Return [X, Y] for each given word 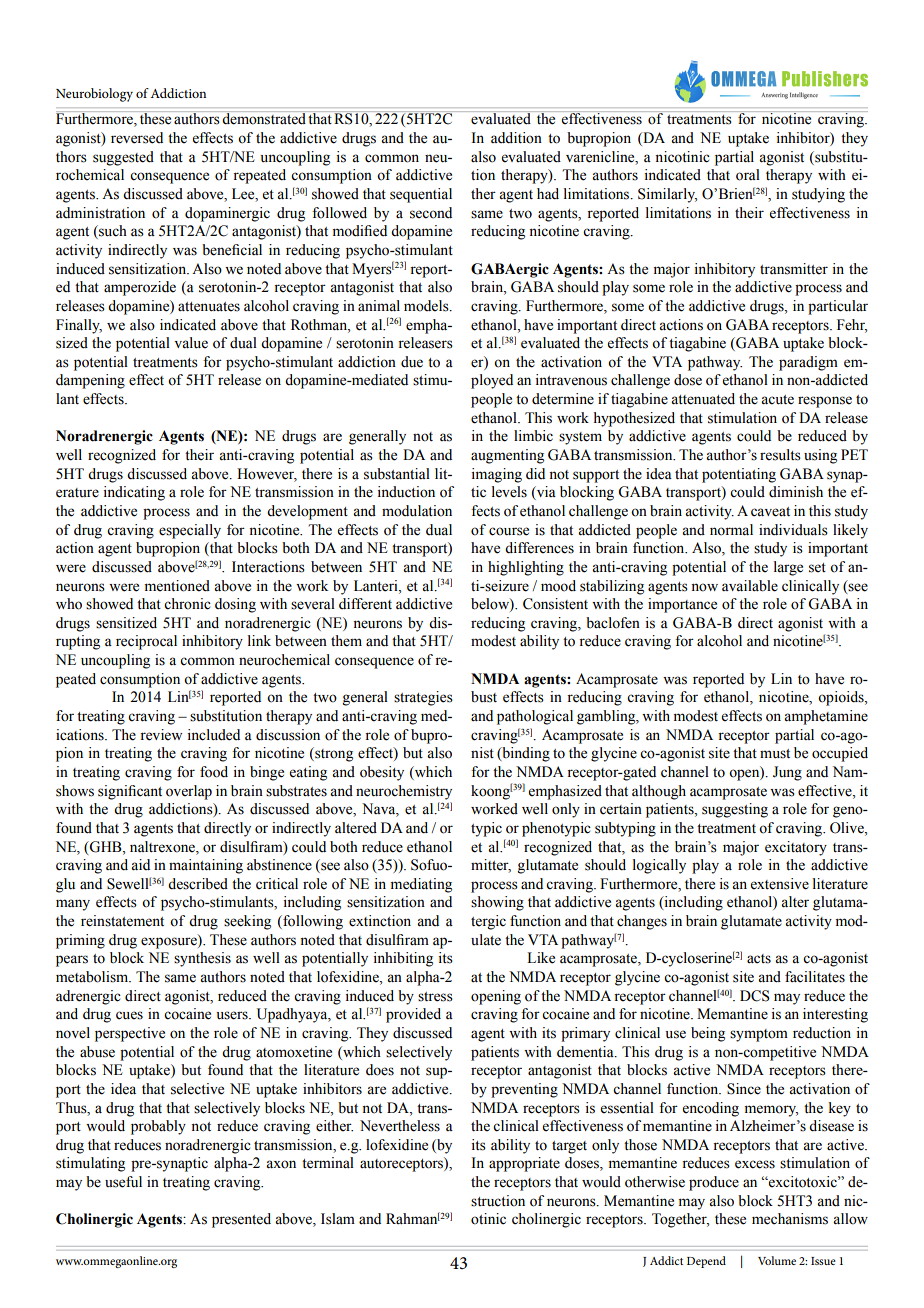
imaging [497, 475]
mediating [421, 885]
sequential [421, 195]
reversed [137, 138]
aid [140, 865]
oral [748, 175]
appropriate [524, 1164]
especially [190, 531]
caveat [770, 512]
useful [123, 1182]
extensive [780, 884]
